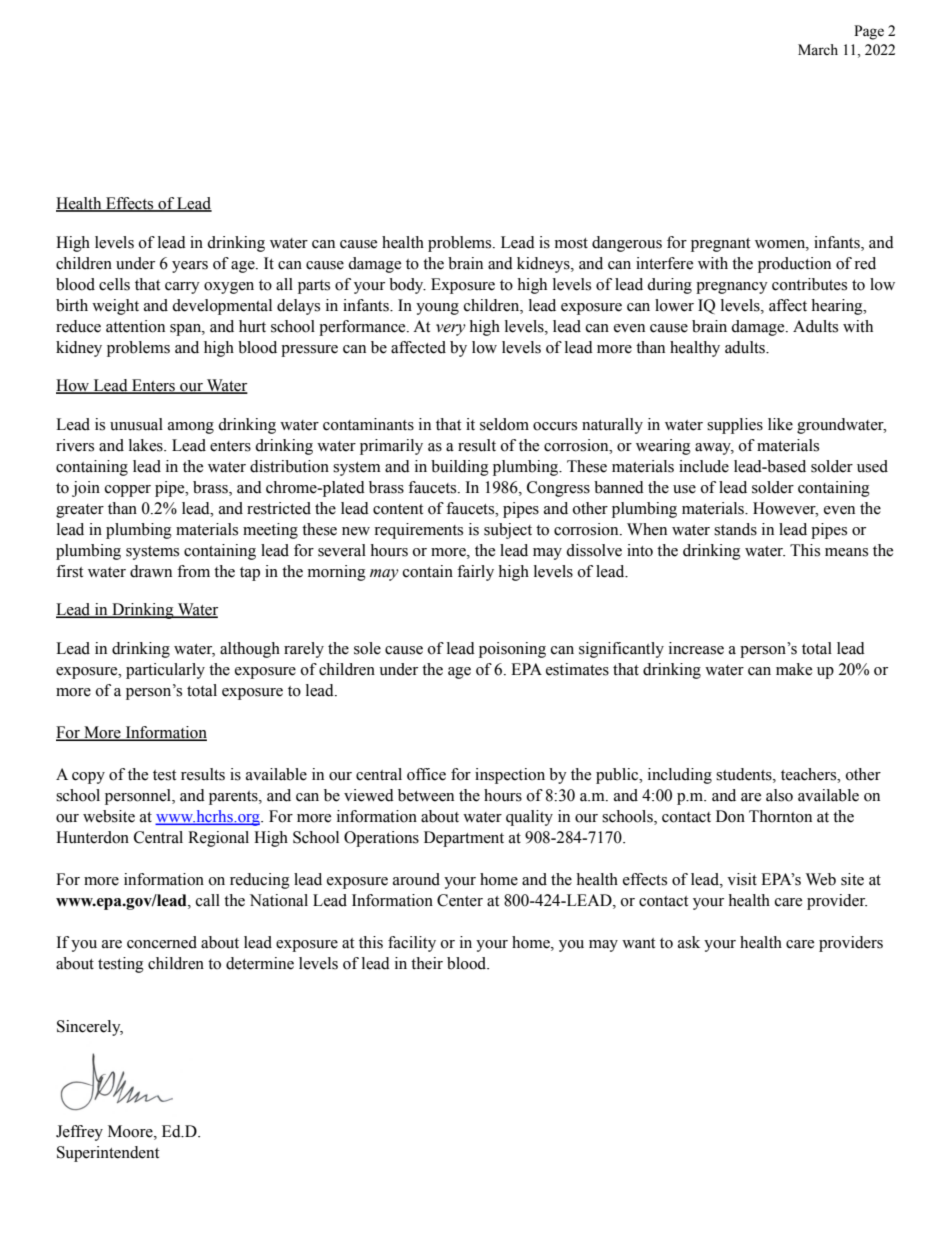  Describe the element at coordinates (475, 573) in the screenshot. I see `fairly` at that location.
